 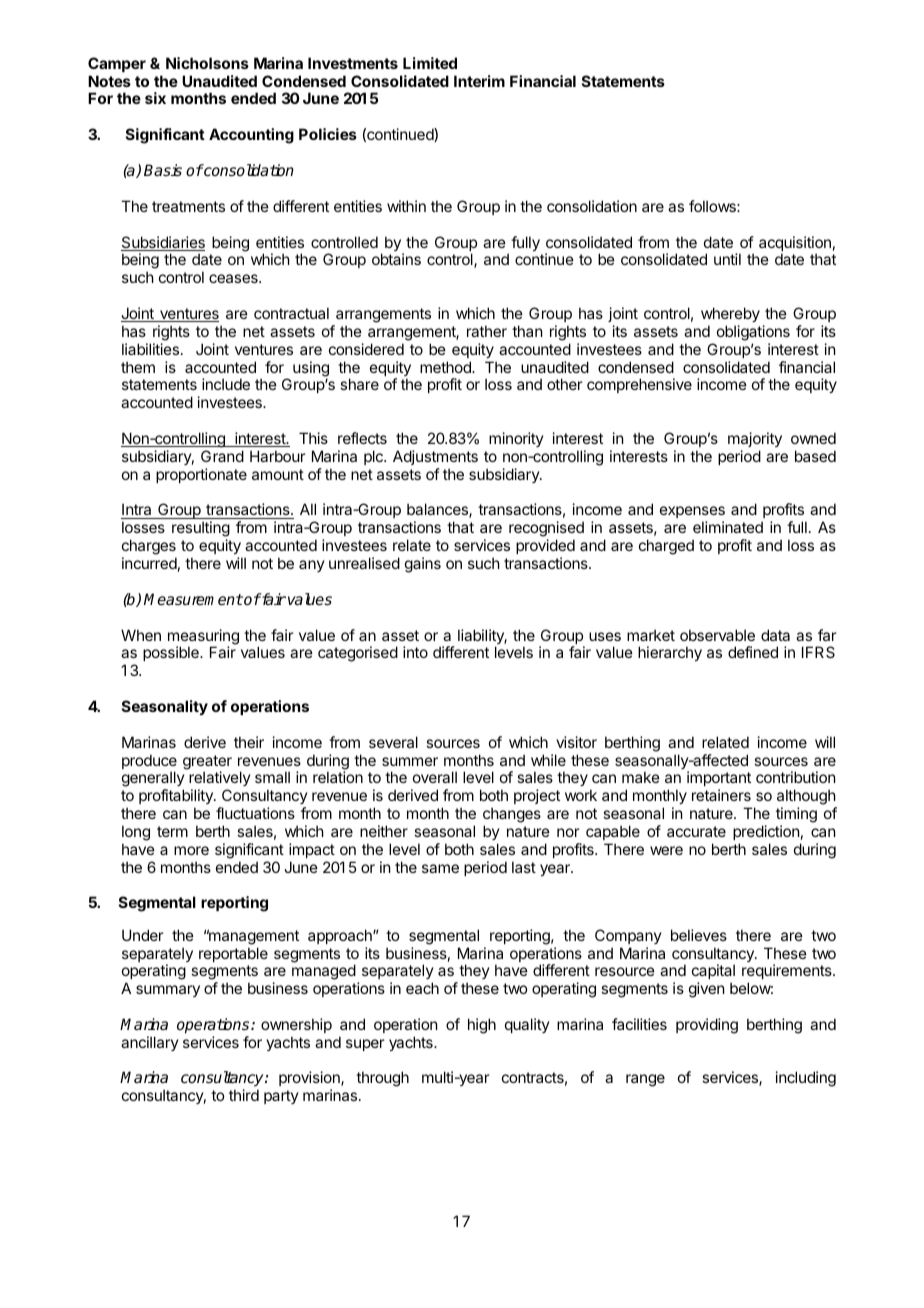 I want to click on providing, so click(x=707, y=1026).
